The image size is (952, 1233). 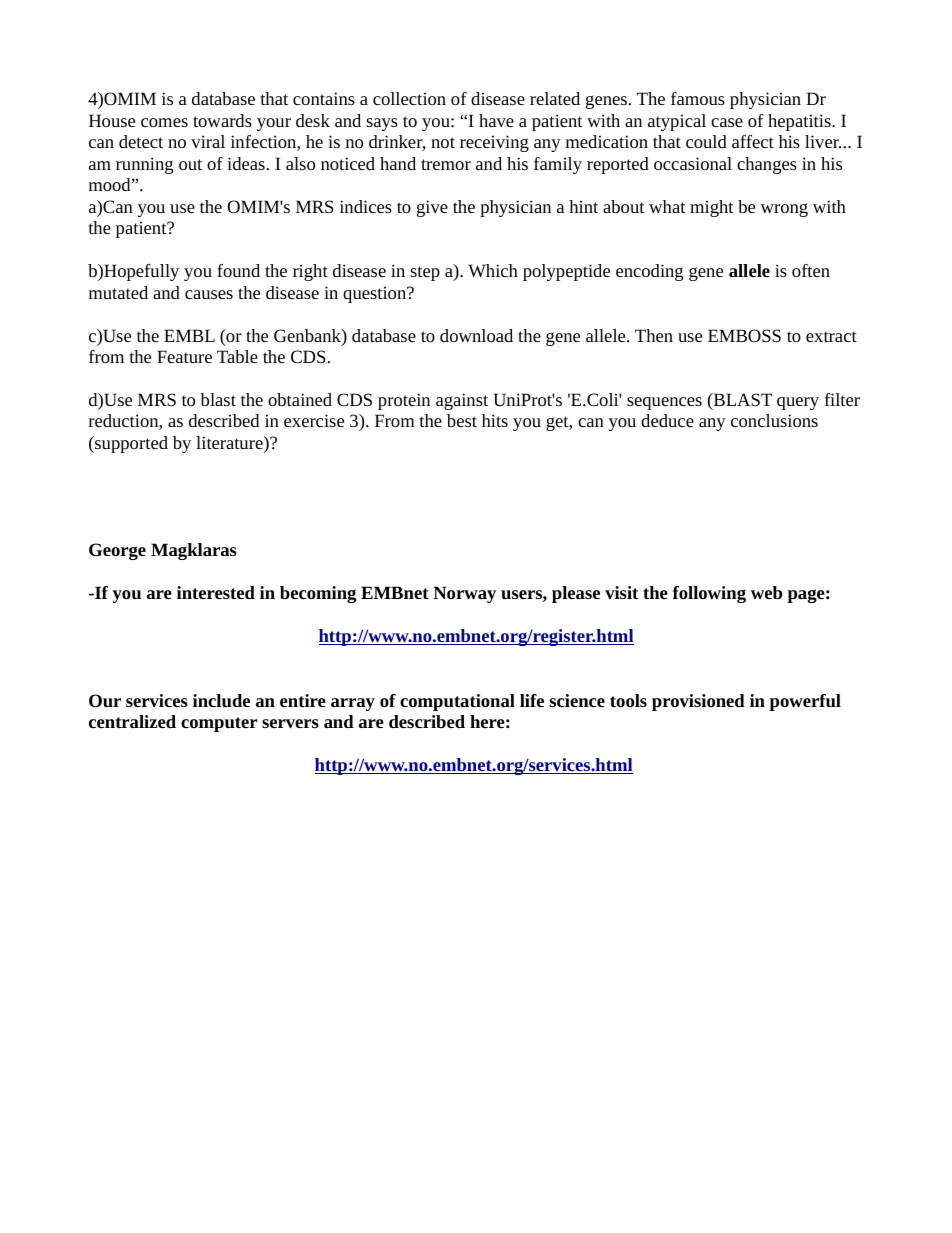 I want to click on interested, so click(x=216, y=592).
